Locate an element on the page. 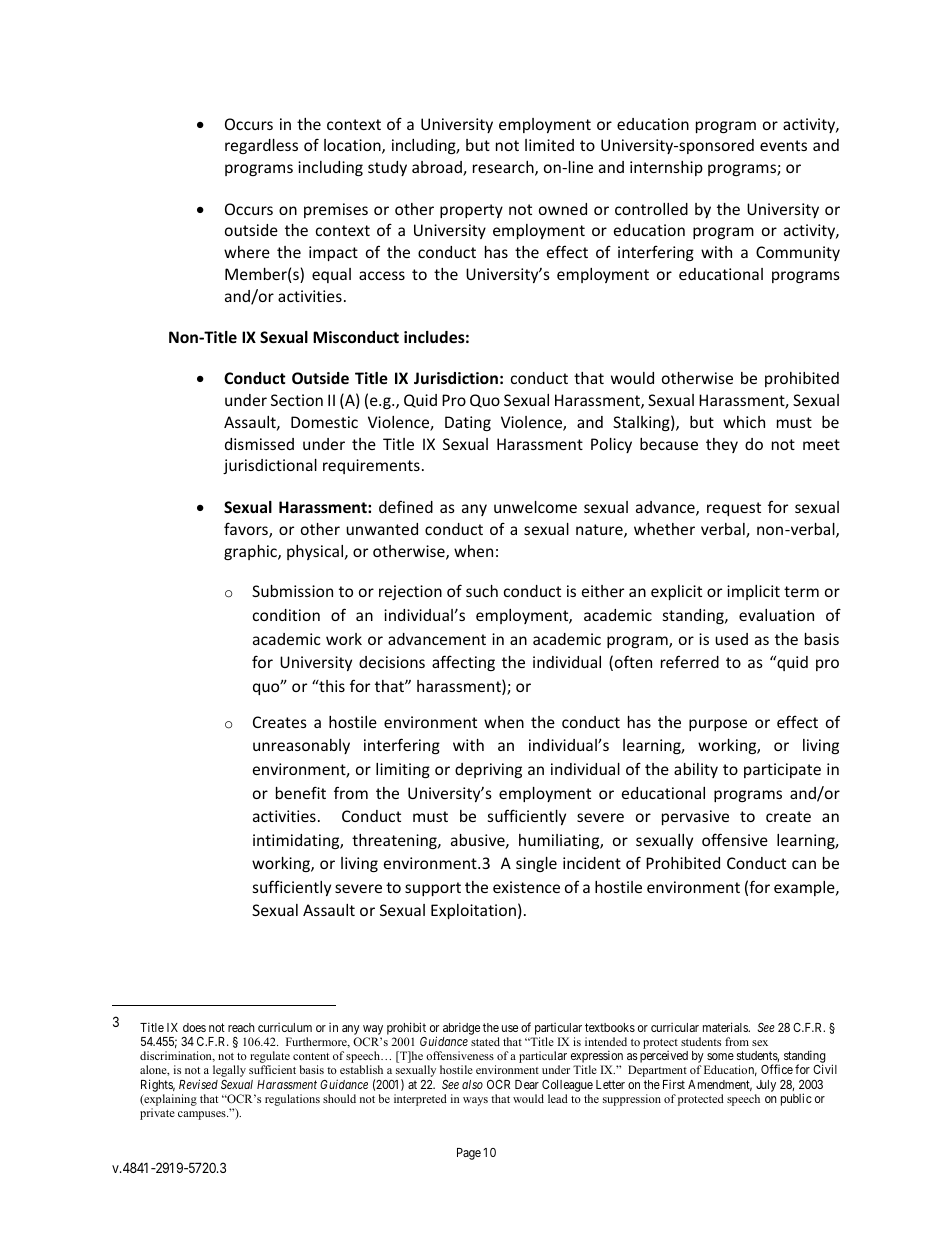  favors is located at coordinates (247, 530).
